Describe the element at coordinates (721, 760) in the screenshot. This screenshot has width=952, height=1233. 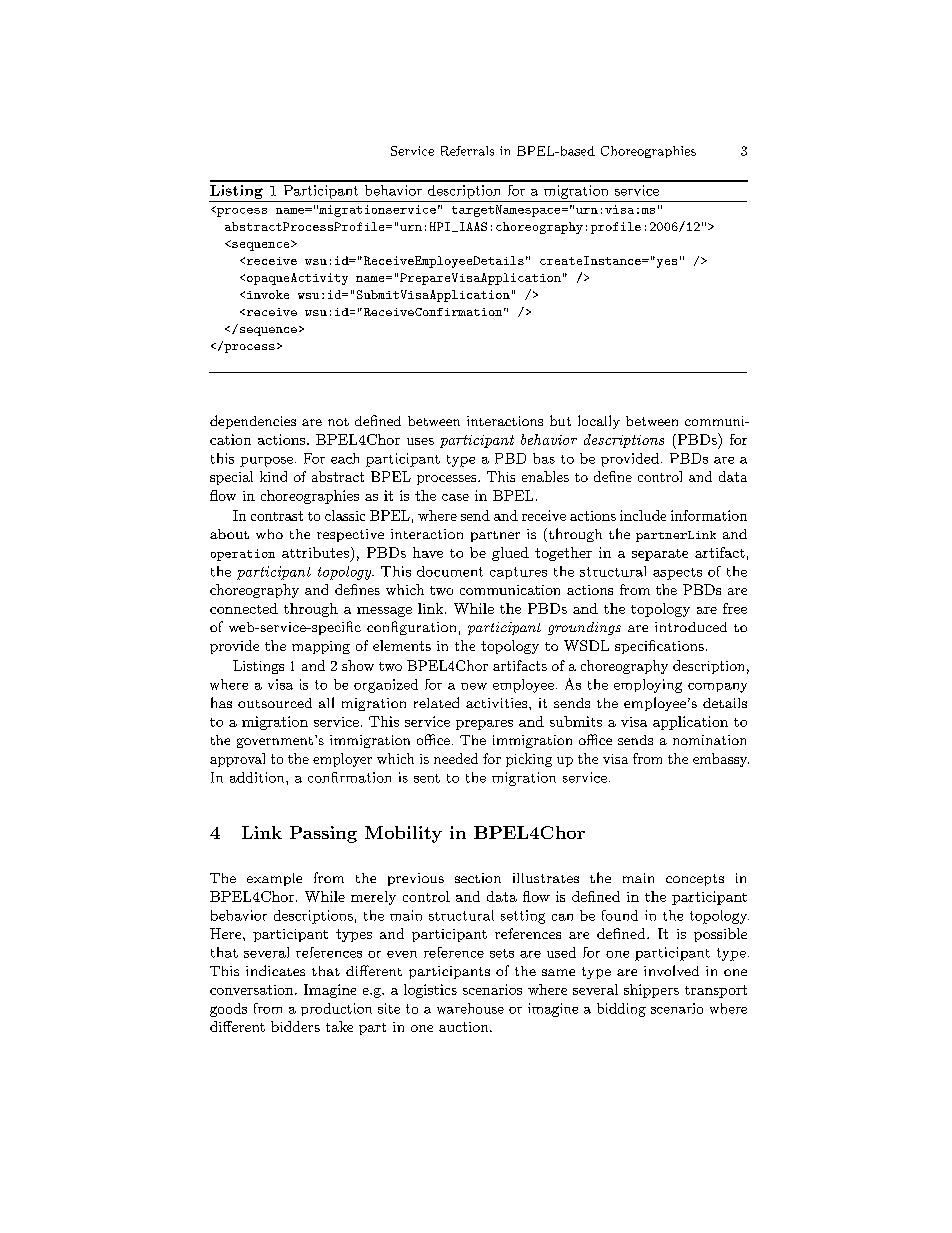
I see `embassy` at that location.
